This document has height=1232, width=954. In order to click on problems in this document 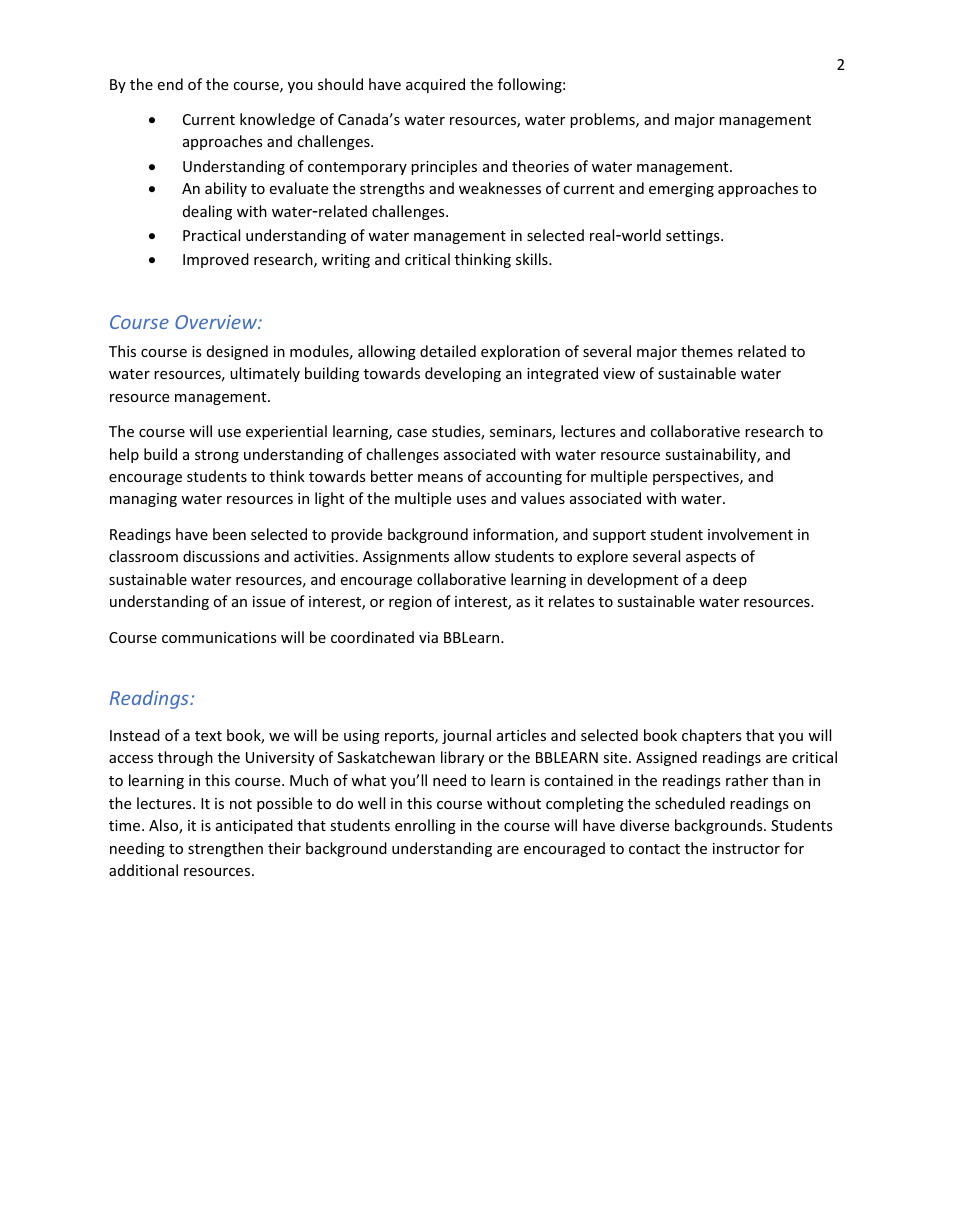, I will do `click(603, 120)`.
